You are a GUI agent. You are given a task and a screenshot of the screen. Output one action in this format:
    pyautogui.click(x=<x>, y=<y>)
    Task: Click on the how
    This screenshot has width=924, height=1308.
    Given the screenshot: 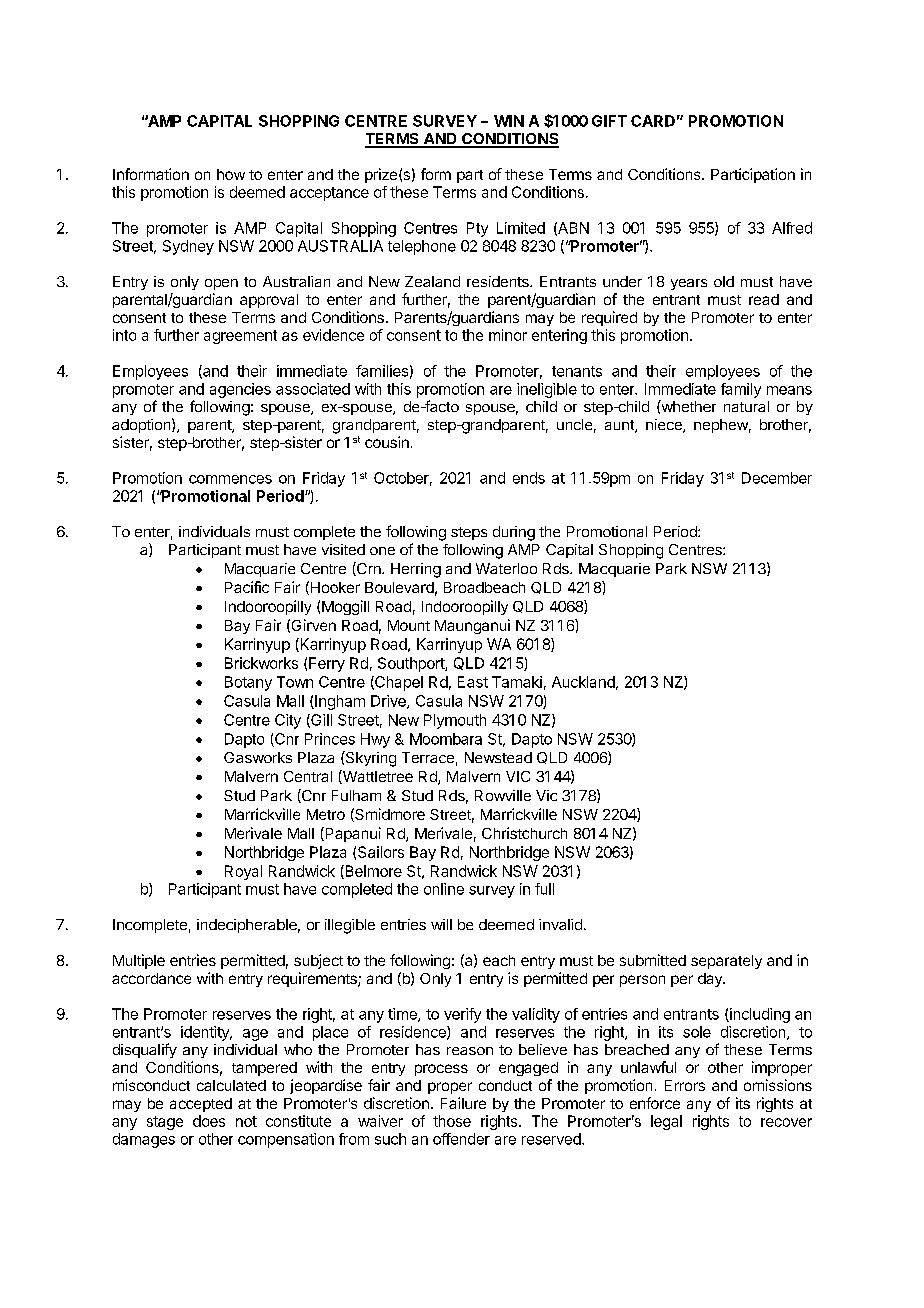 What is the action you would take?
    pyautogui.click(x=231, y=174)
